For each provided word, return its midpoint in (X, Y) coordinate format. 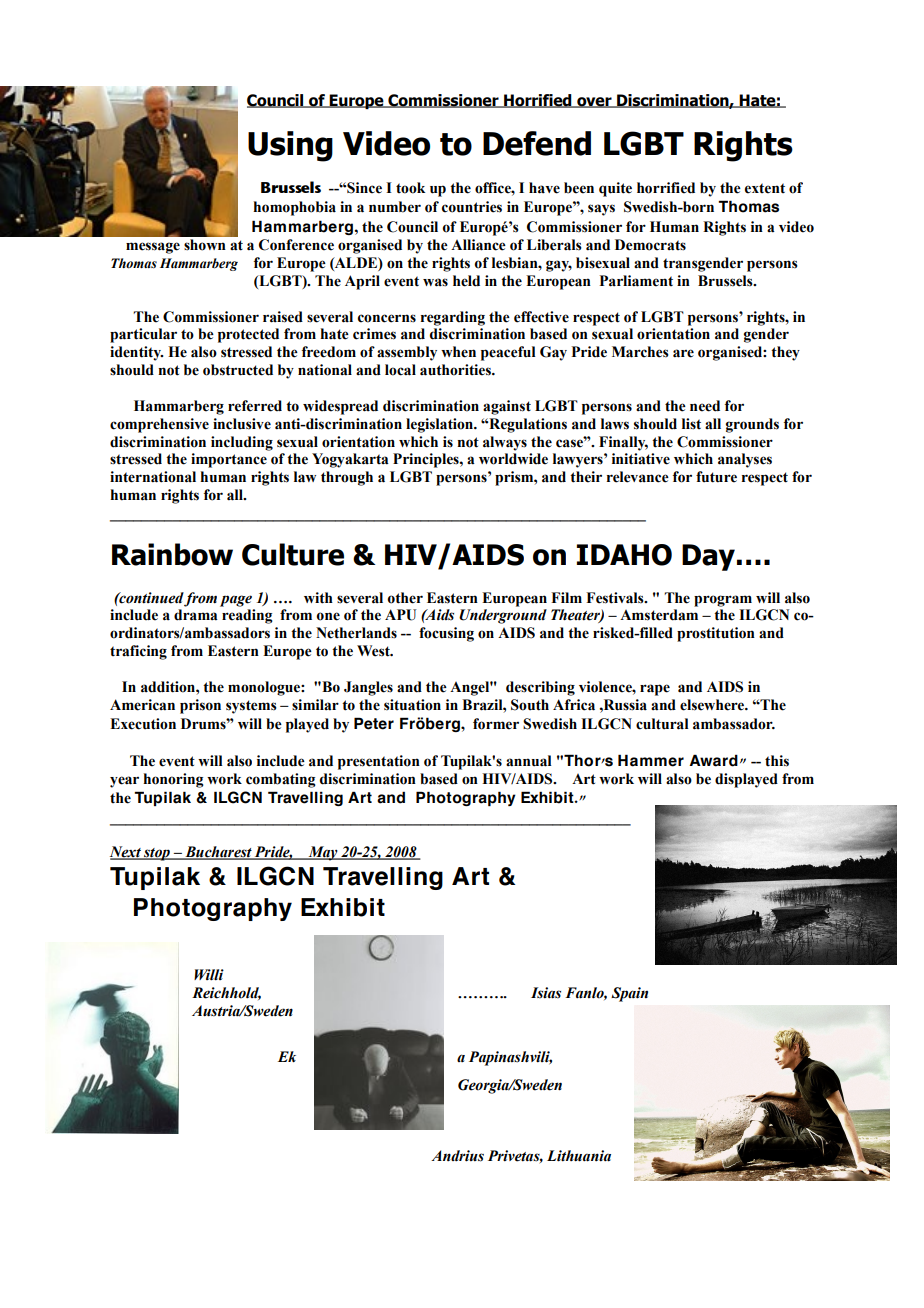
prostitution (716, 634)
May (323, 853)
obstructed (238, 370)
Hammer (651, 760)
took (410, 188)
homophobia (294, 208)
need (705, 406)
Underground (503, 616)
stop (157, 854)
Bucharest (218, 853)
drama (196, 615)
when (458, 352)
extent (765, 188)
